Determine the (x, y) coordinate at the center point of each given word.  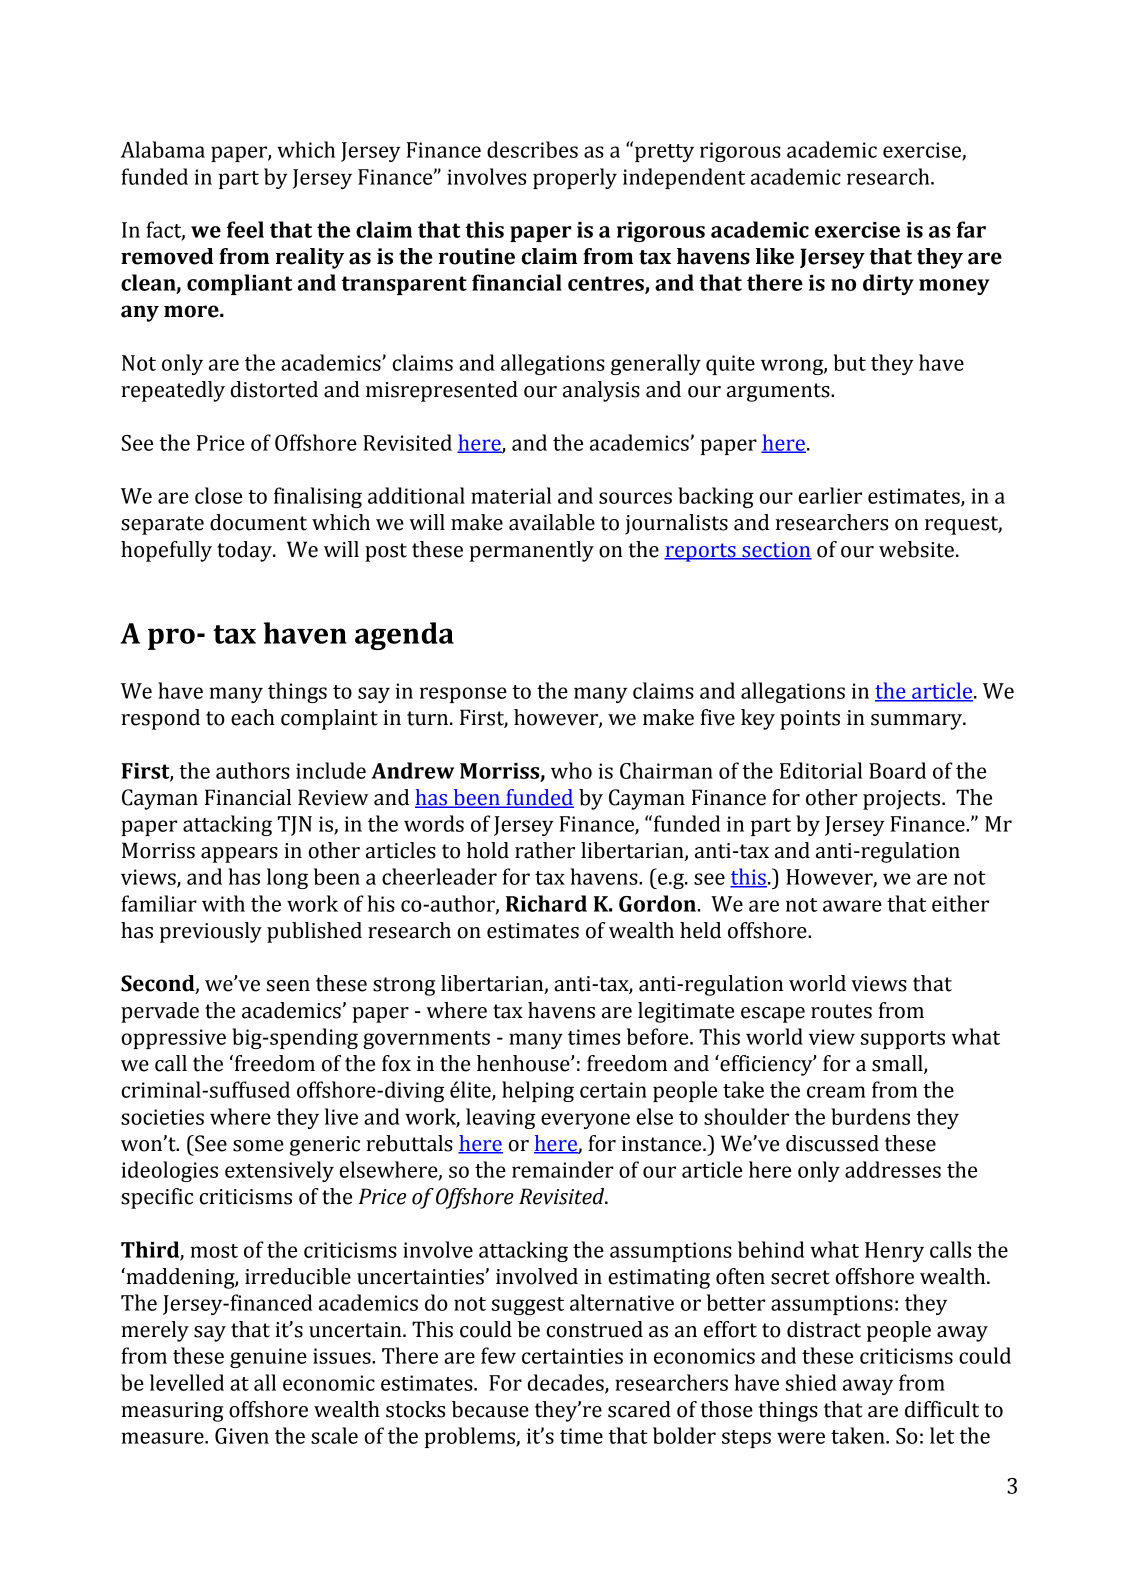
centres (607, 284)
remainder (563, 1169)
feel (245, 229)
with (223, 903)
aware (852, 906)
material (511, 495)
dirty (888, 284)
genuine (268, 1358)
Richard (546, 903)
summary (918, 722)
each (253, 717)
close (218, 495)
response (463, 695)
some (258, 1146)
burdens (870, 1116)
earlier (830, 495)
